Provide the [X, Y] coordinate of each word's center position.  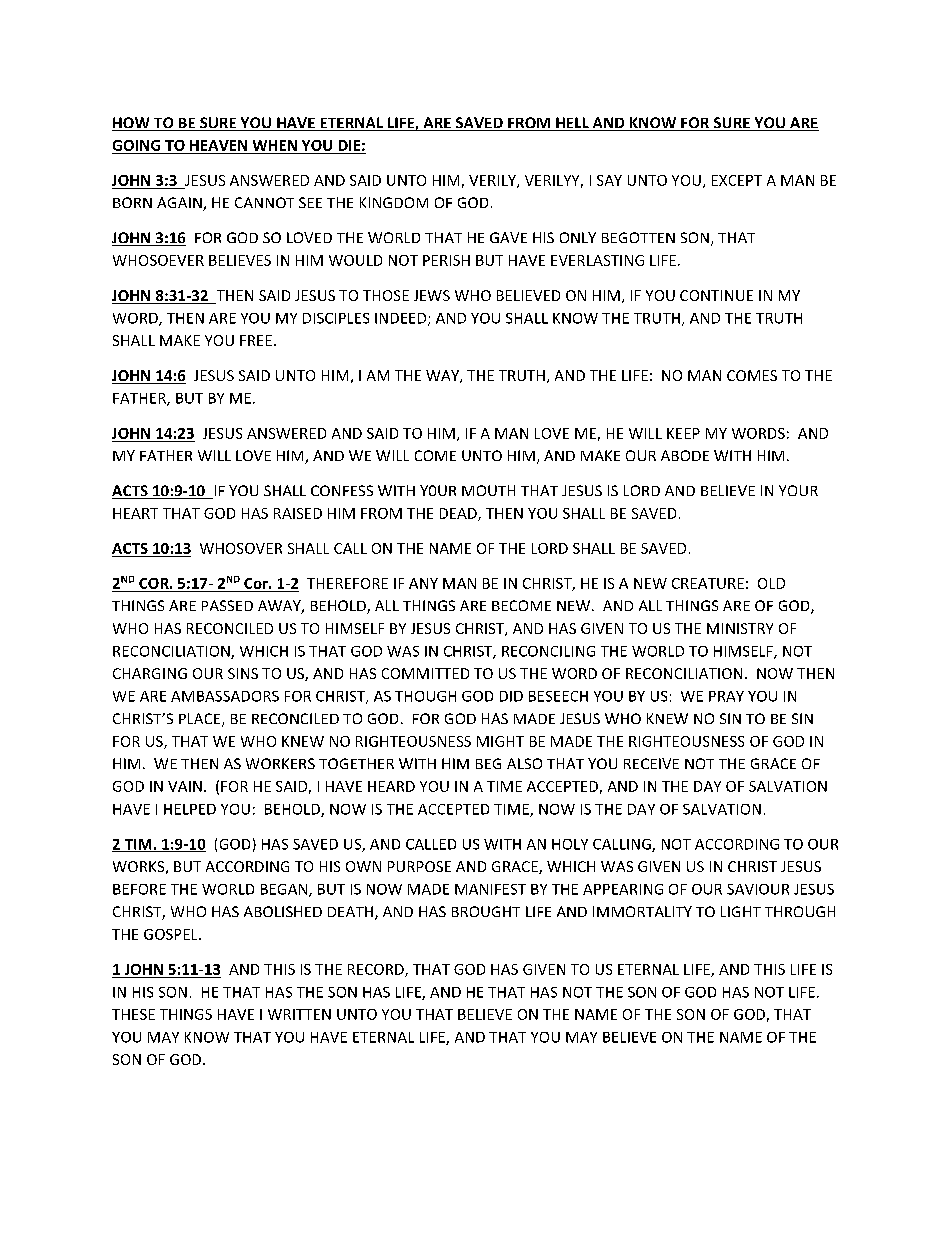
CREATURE [708, 583]
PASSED [227, 605]
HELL [572, 124]
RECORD [377, 970]
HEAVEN [218, 145]
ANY [423, 583]
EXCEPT [737, 180]
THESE [133, 1014]
